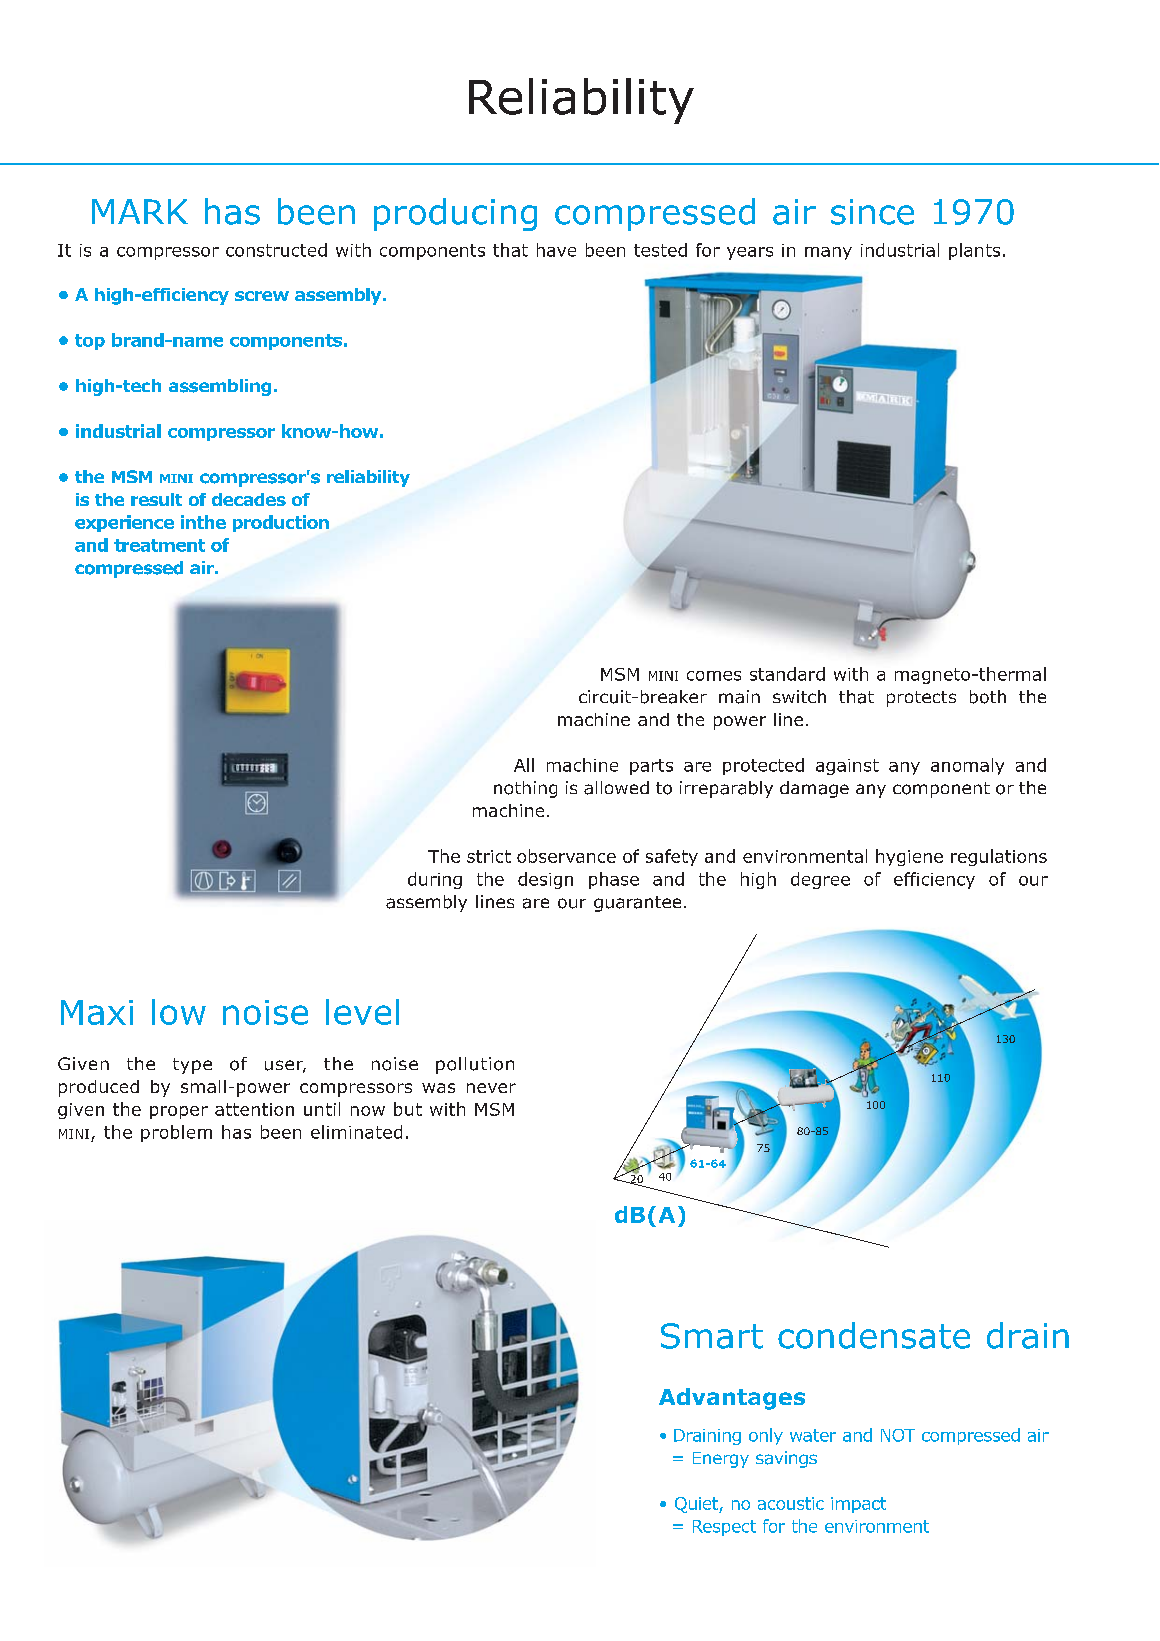  I want to click on treatment, so click(159, 545).
